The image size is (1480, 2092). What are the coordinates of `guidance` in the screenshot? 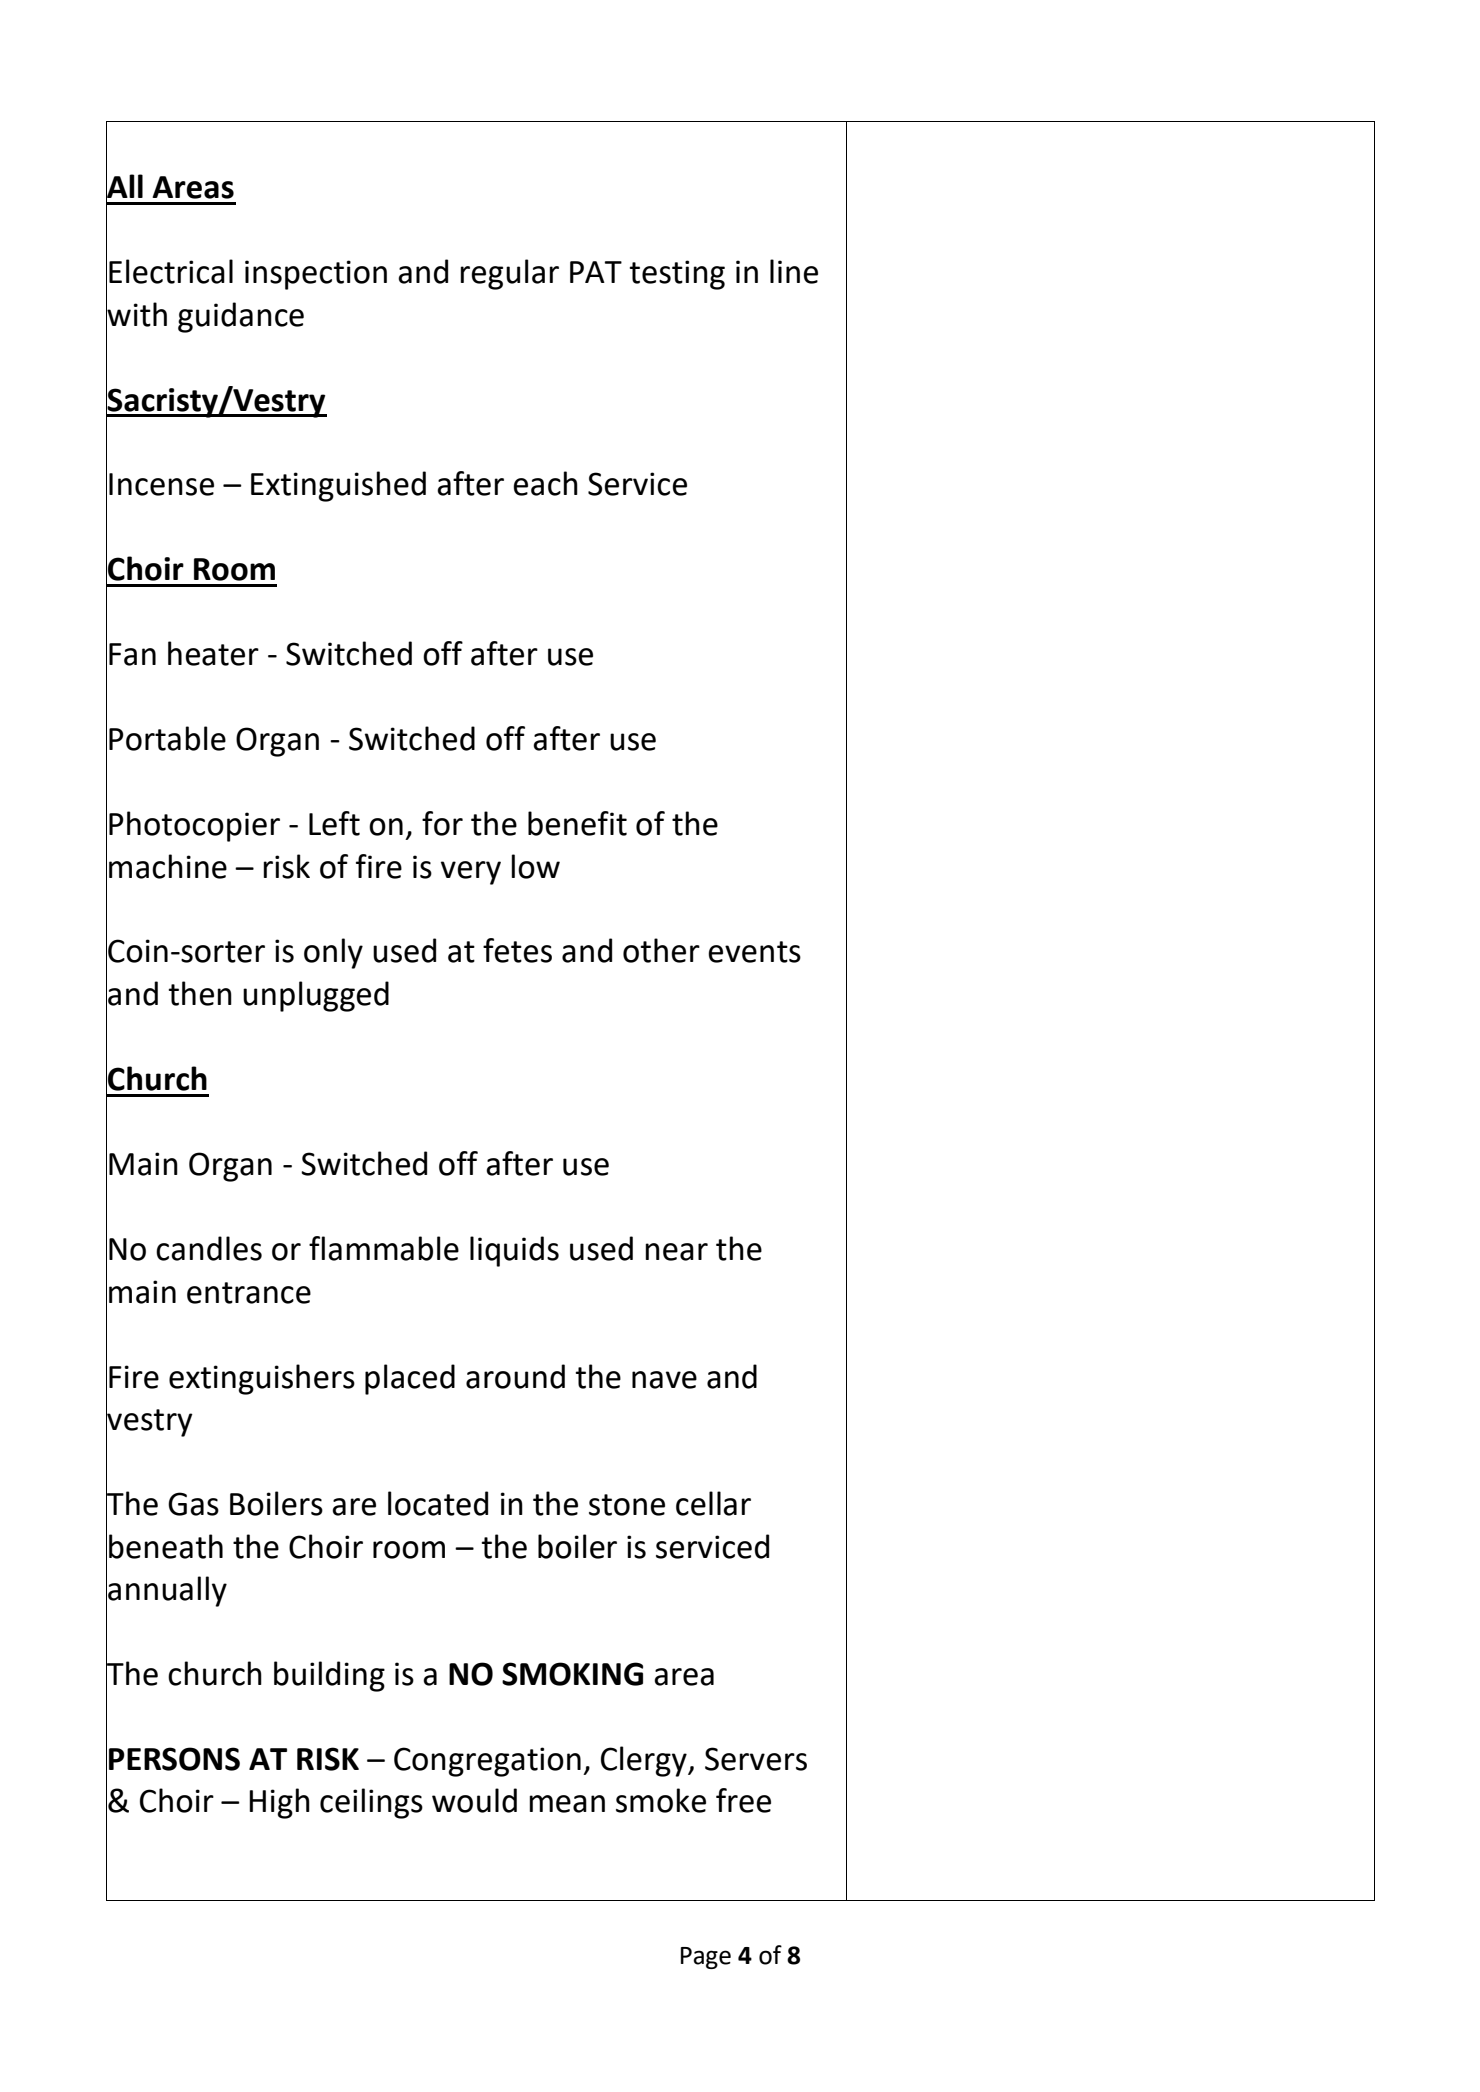 It's located at (241, 317).
